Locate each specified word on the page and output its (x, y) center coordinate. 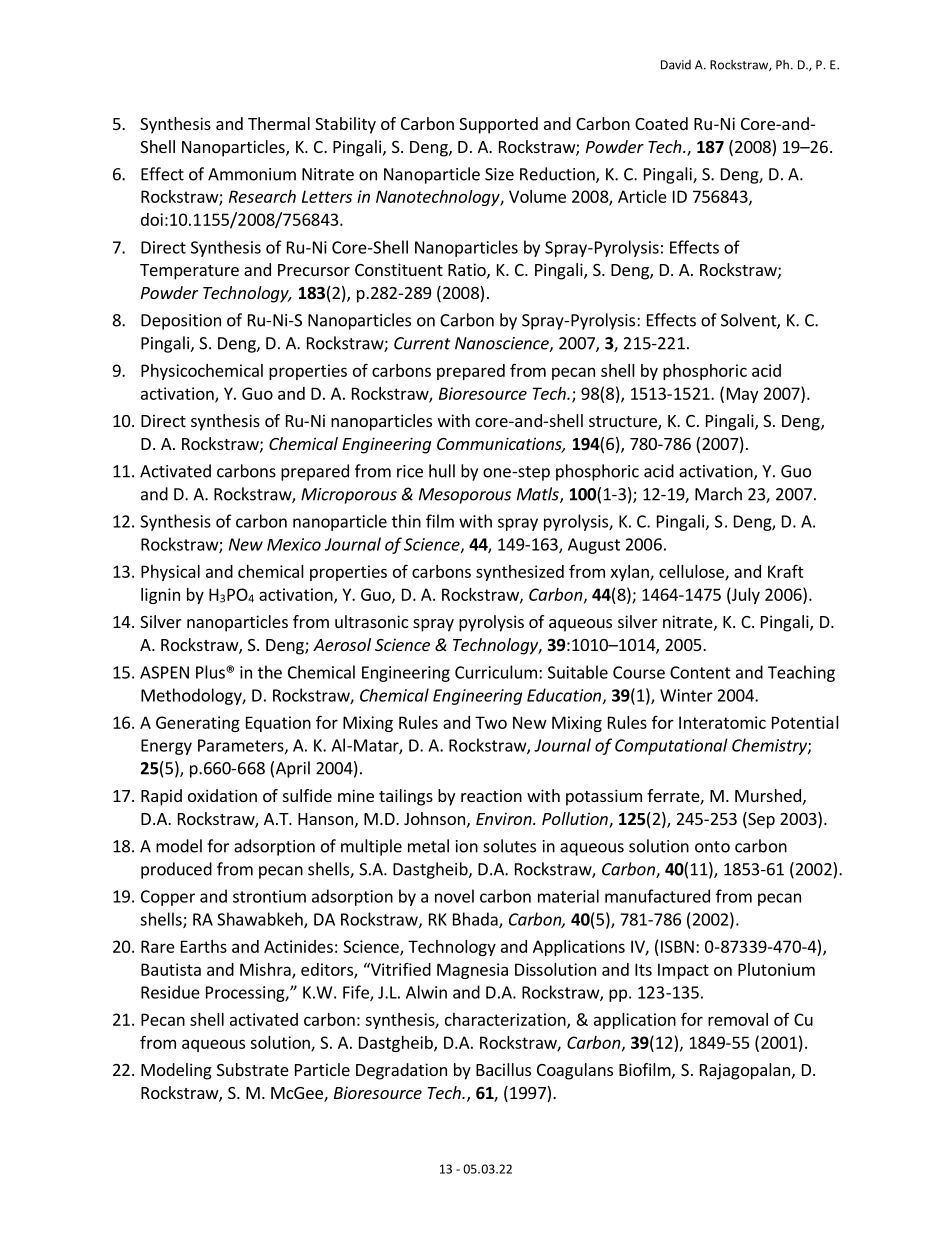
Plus (211, 672)
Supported (498, 125)
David (676, 65)
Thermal (279, 123)
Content (700, 672)
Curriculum (496, 672)
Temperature (189, 272)
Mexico (294, 544)
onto (712, 847)
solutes (509, 846)
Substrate (253, 1069)
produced (176, 870)
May (742, 395)
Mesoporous (465, 496)
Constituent (399, 269)
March (718, 494)
